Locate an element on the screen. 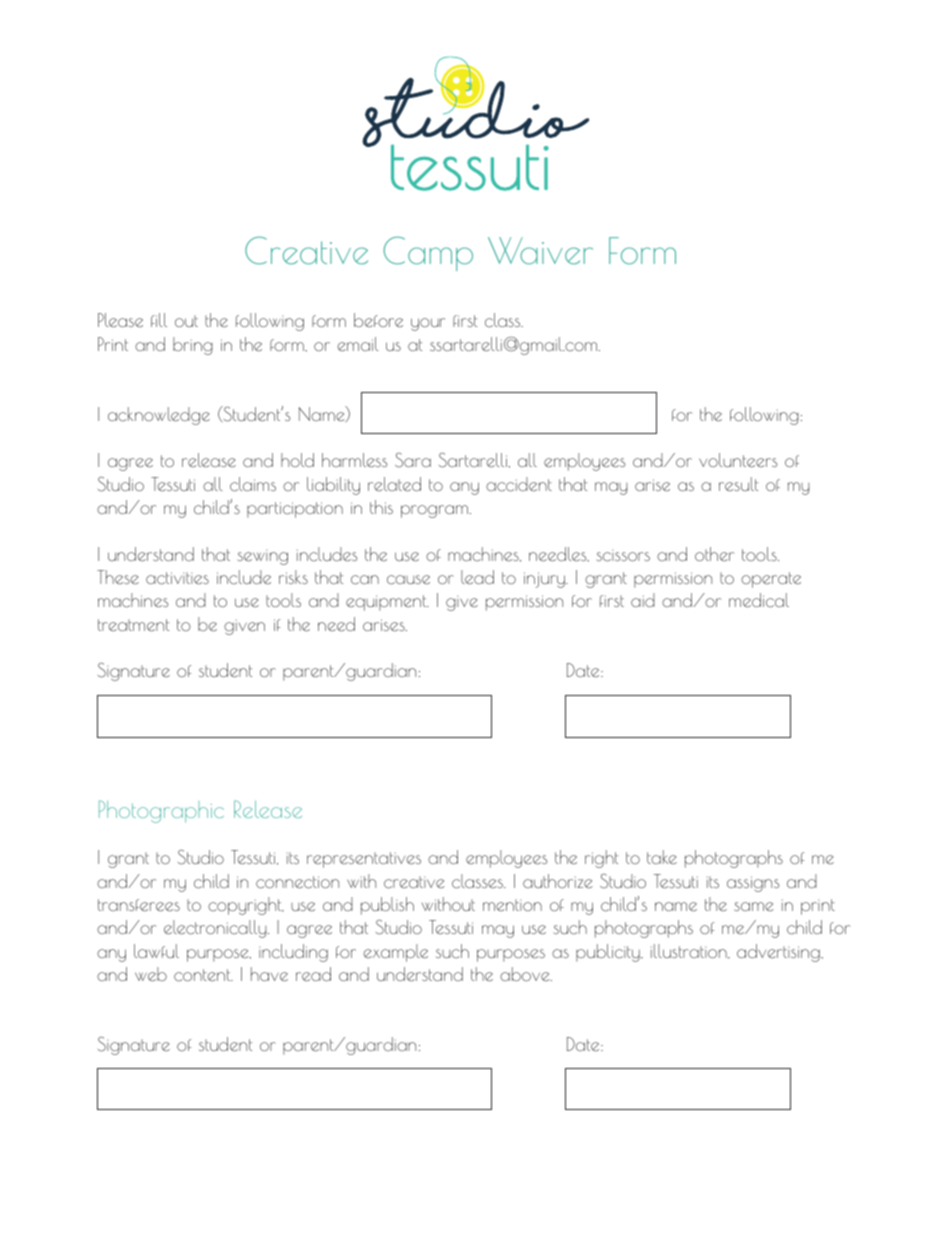 The width and height of the screenshot is (952, 1233). Camp is located at coordinates (428, 253).
